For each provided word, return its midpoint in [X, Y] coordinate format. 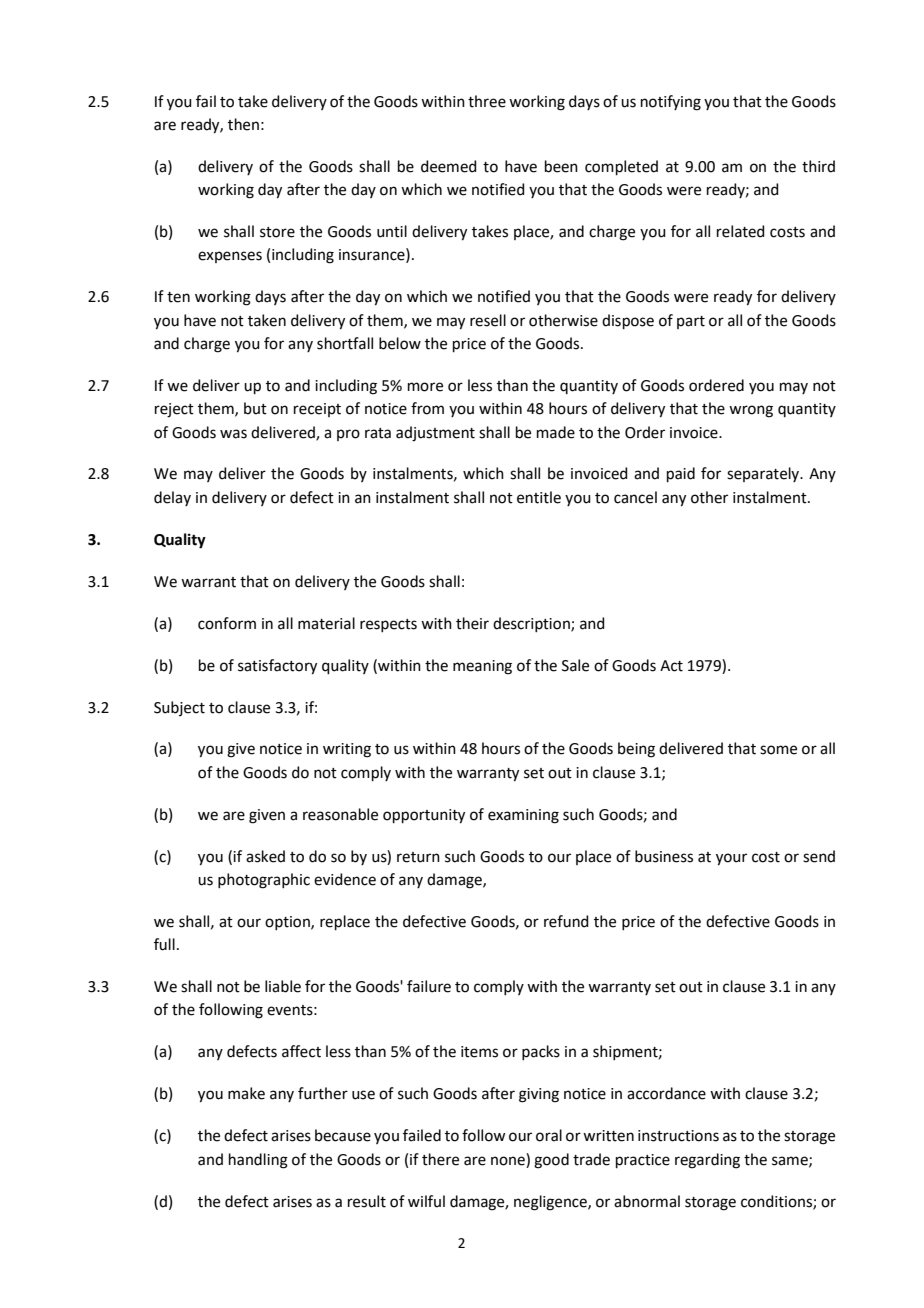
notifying [671, 103]
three [487, 101]
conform [227, 623]
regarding [707, 1161]
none [508, 1161]
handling [258, 1161]
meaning [482, 667]
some [778, 750]
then [243, 124]
